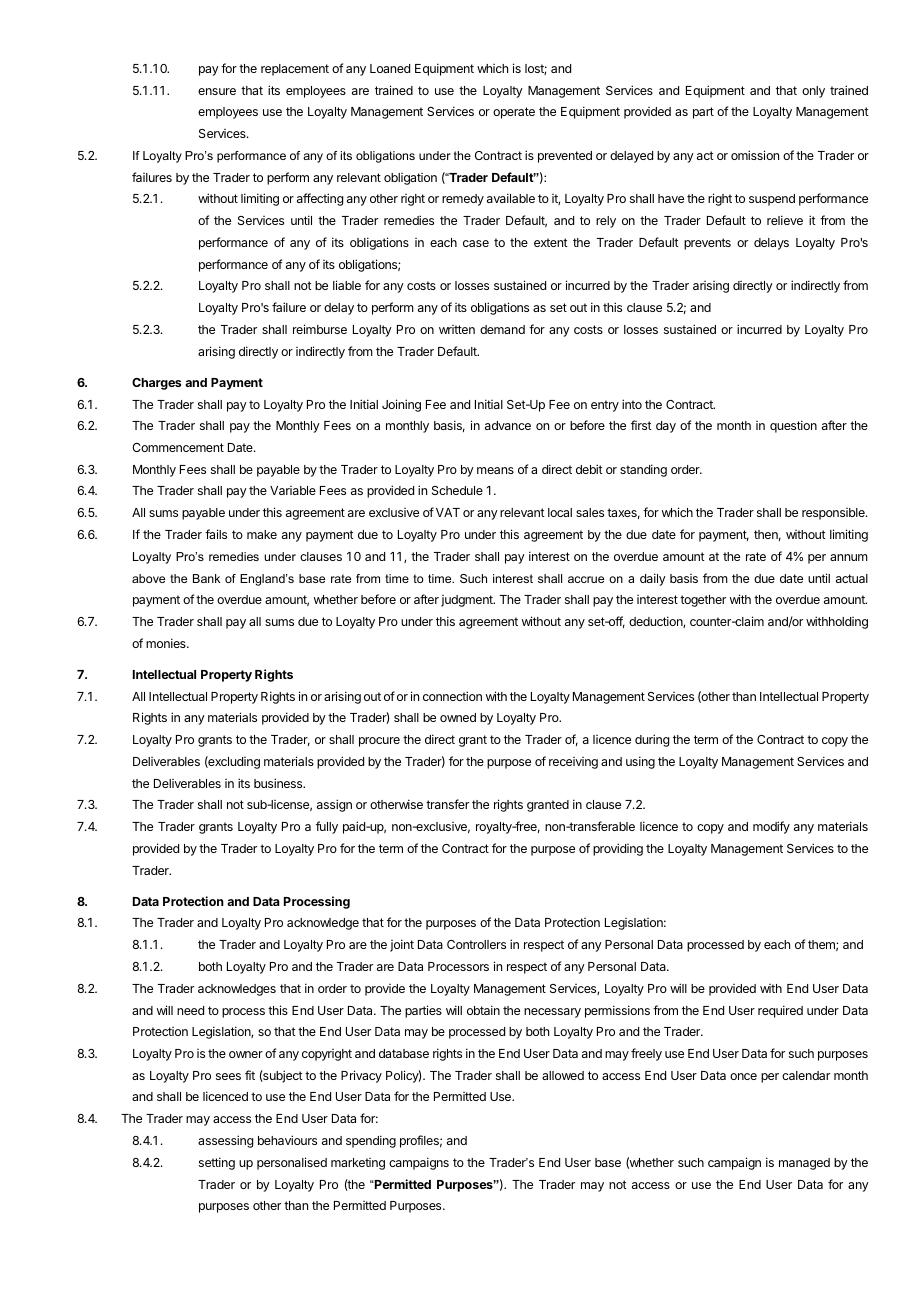  What do you see at coordinates (565, 157) in the page?
I see `prevented` at bounding box center [565, 157].
